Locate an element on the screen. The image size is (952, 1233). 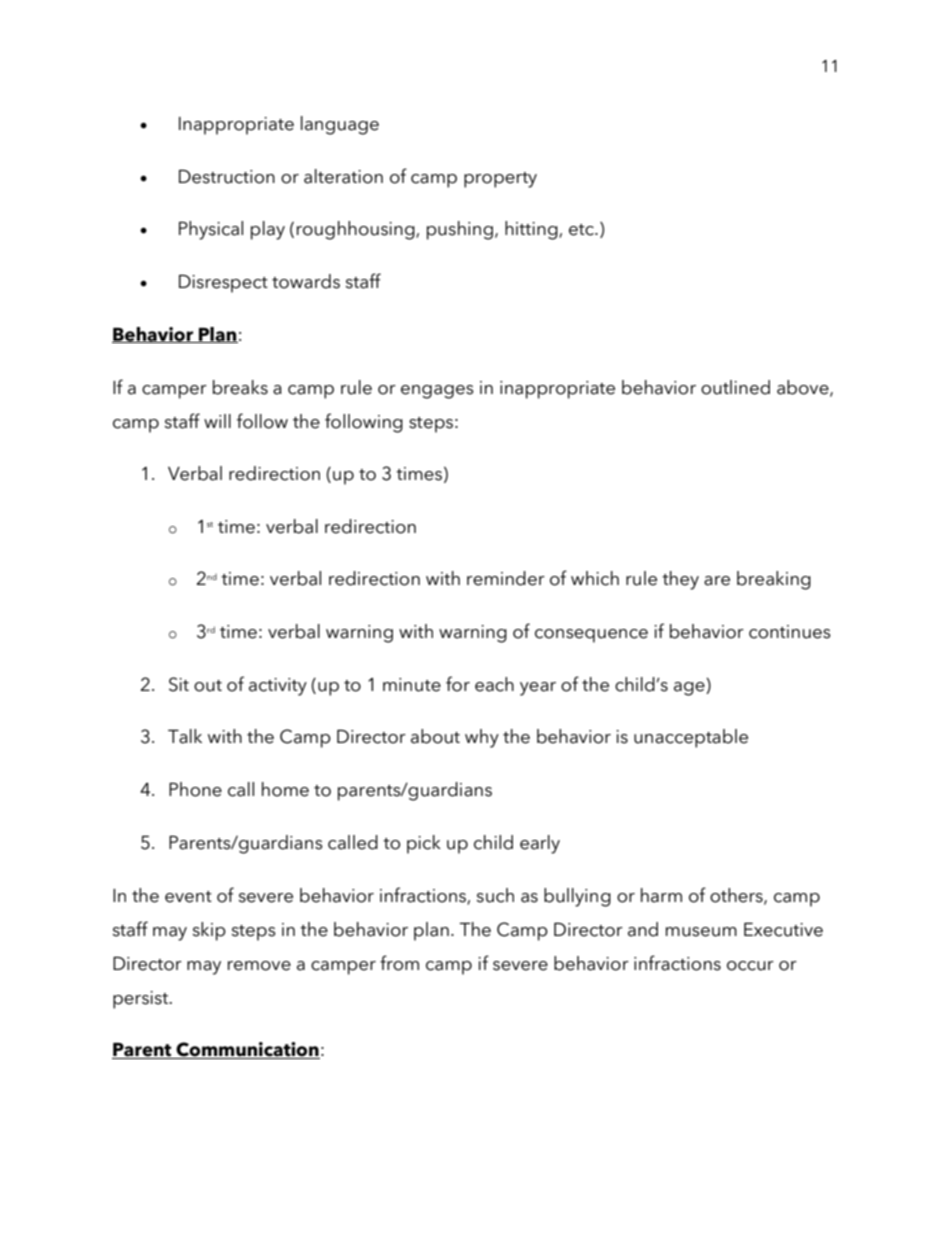
etc is located at coordinates (582, 230).
